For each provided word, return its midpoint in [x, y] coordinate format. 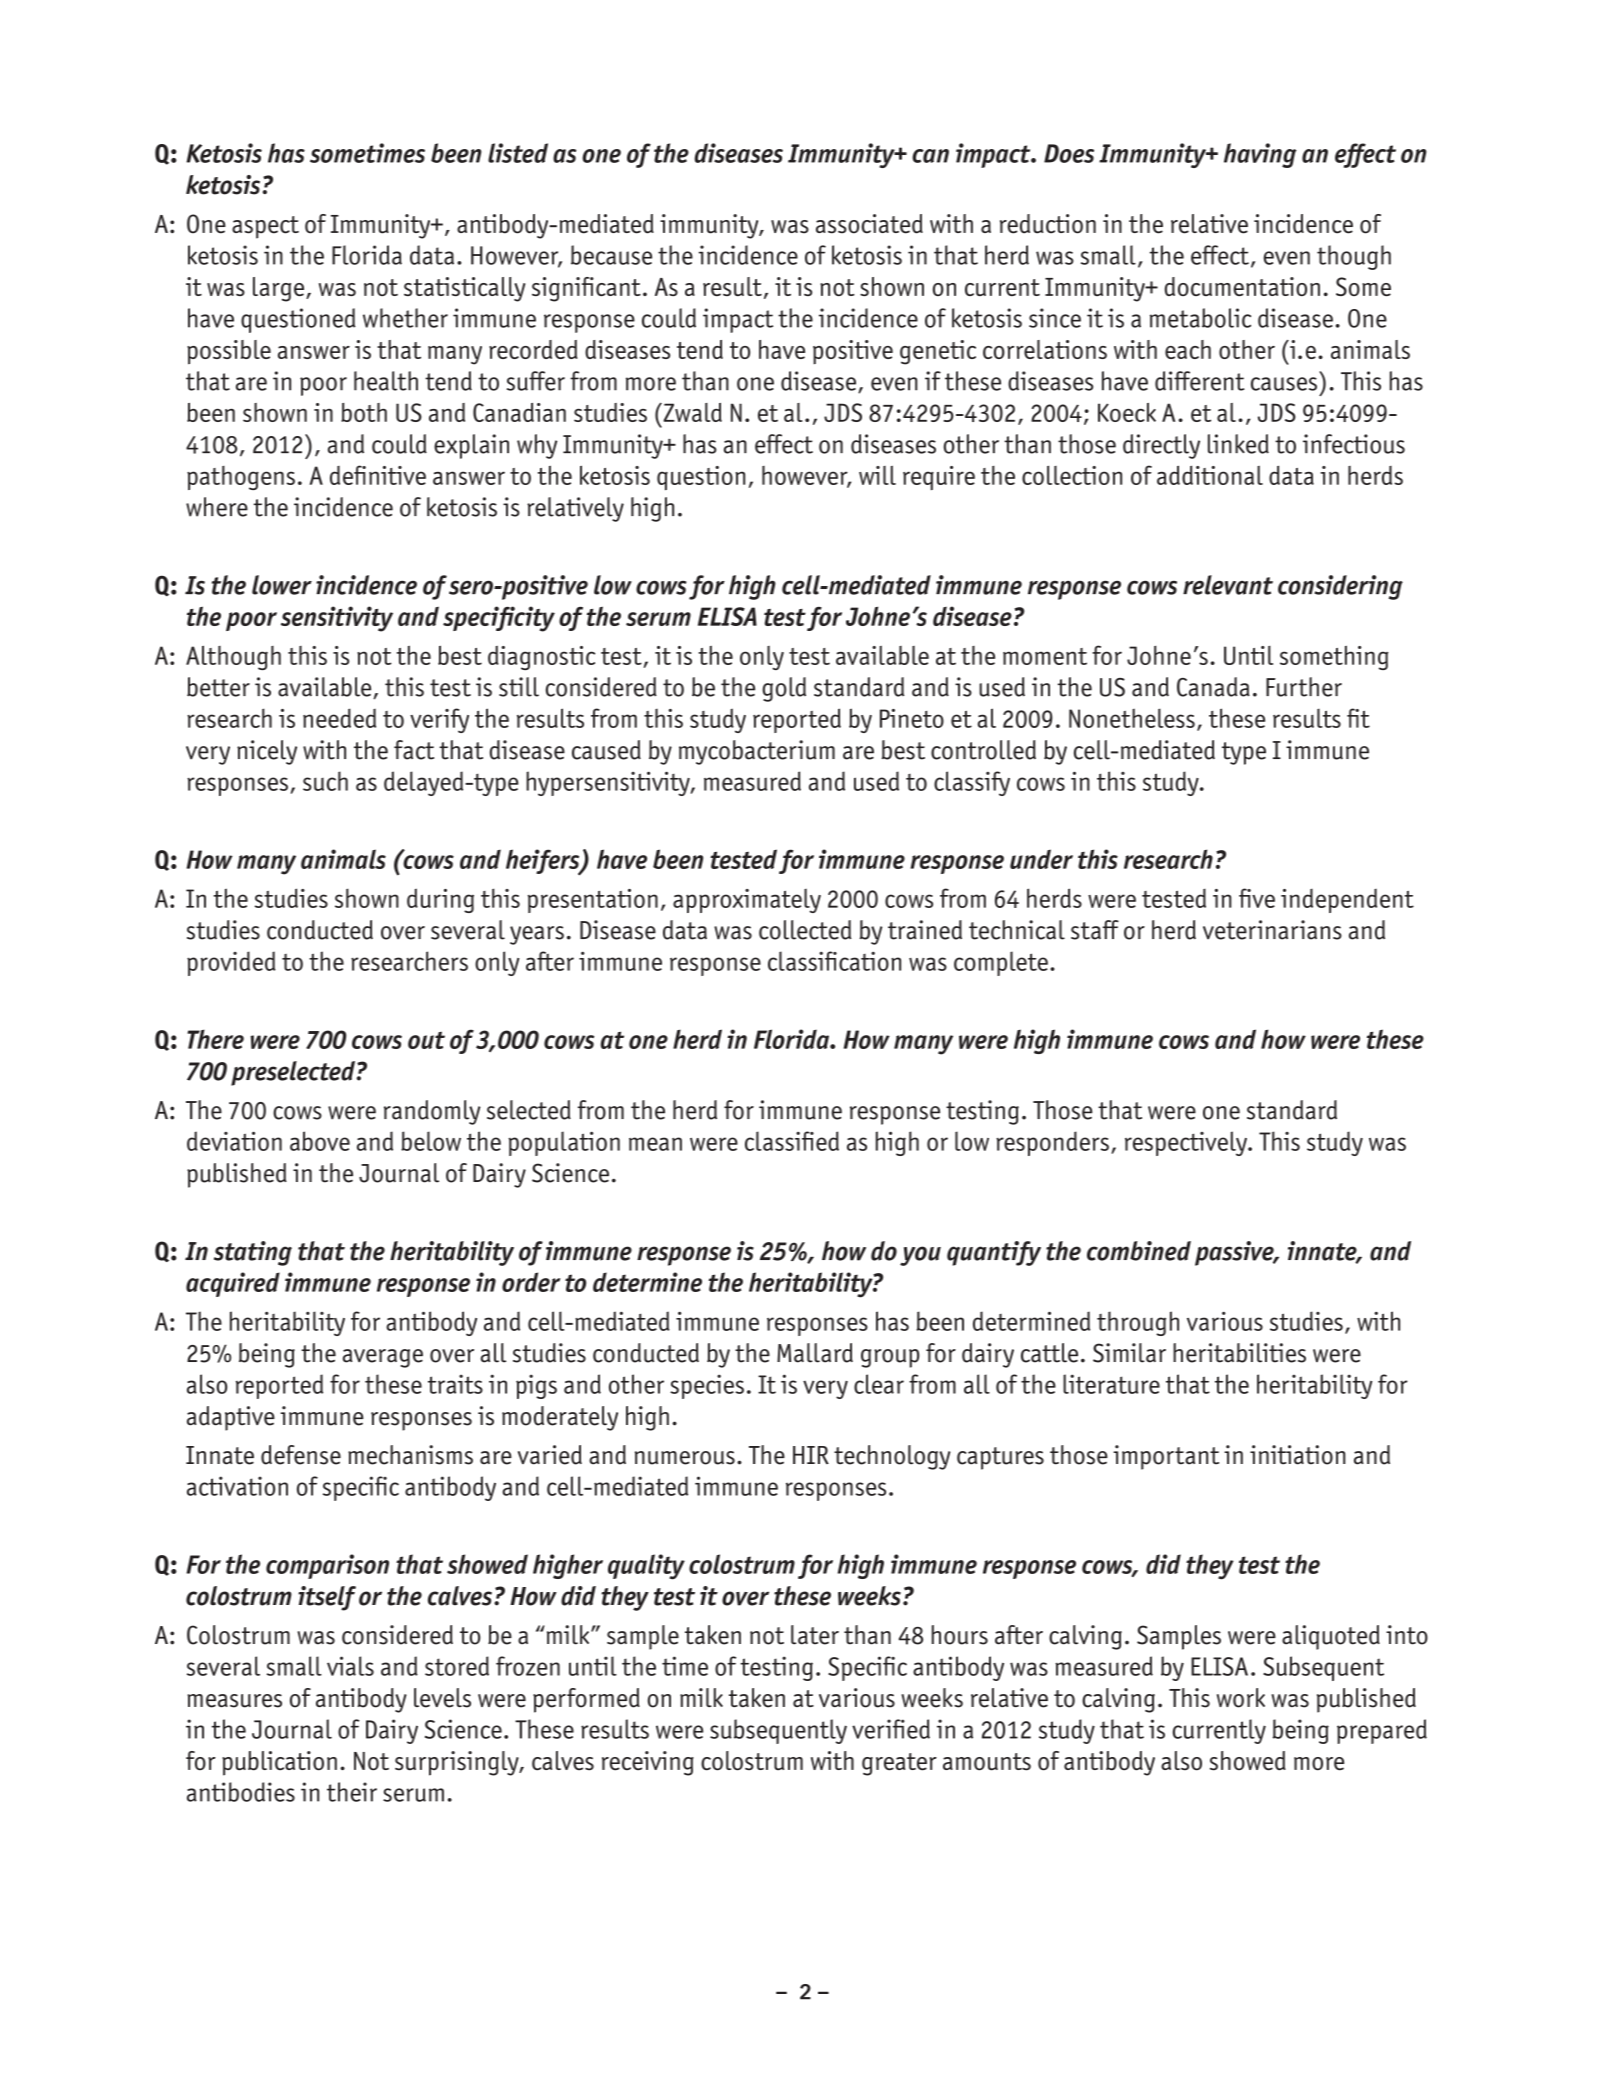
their [352, 1792]
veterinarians [1272, 930]
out [426, 1040]
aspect [265, 227]
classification [834, 961]
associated [869, 224]
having [1260, 155]
